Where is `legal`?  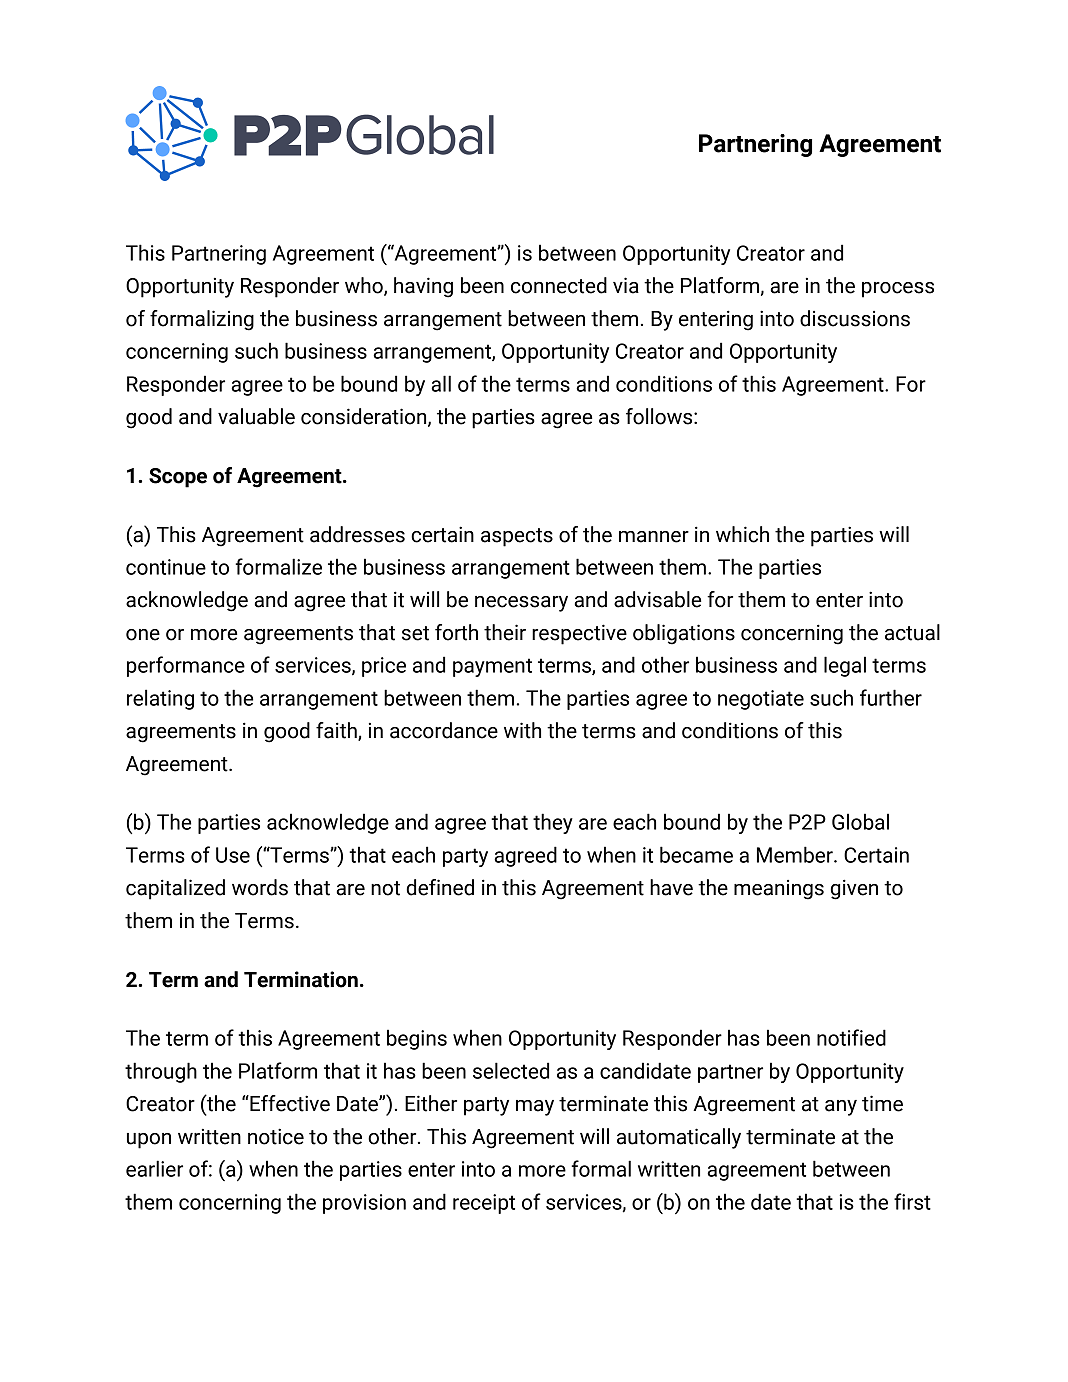 legal is located at coordinates (845, 666).
